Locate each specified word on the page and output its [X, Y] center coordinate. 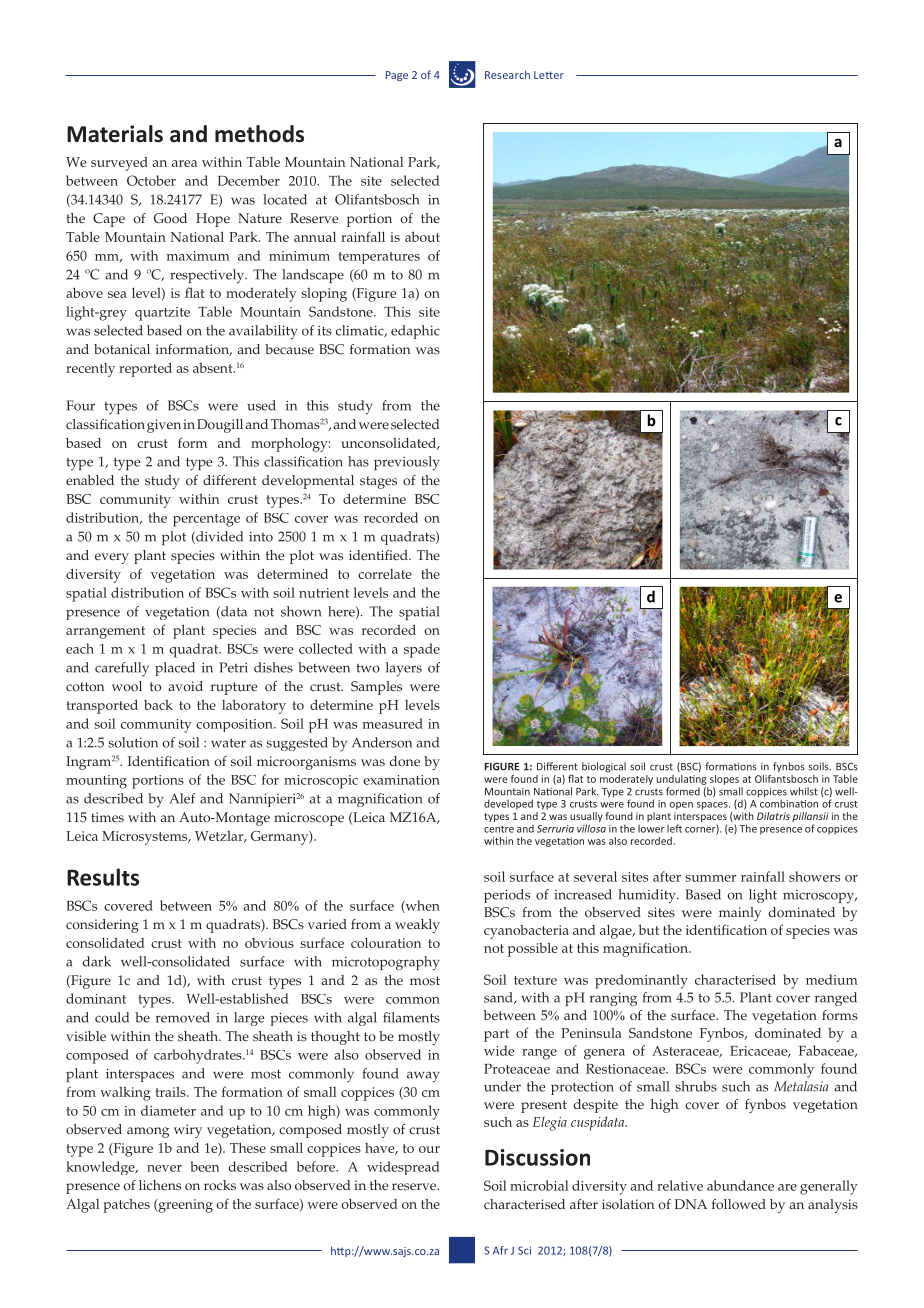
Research [507, 74]
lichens [160, 1185]
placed [175, 669]
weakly [417, 926]
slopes [724, 780]
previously [407, 463]
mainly [740, 914]
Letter [549, 75]
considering [102, 926]
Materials [115, 134]
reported [145, 369]
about [422, 236]
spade [422, 650]
